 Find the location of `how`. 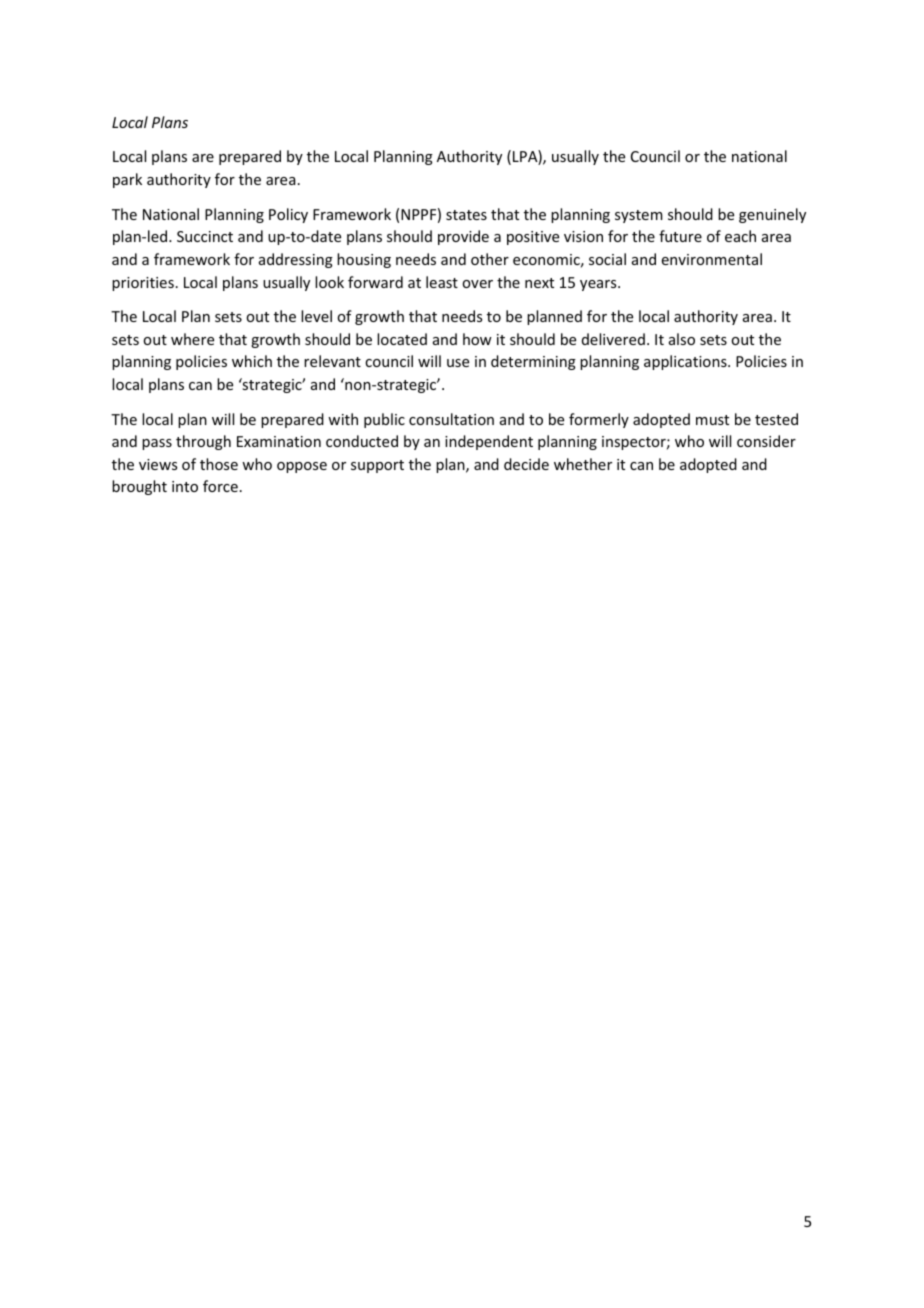

how is located at coordinates (477, 339).
